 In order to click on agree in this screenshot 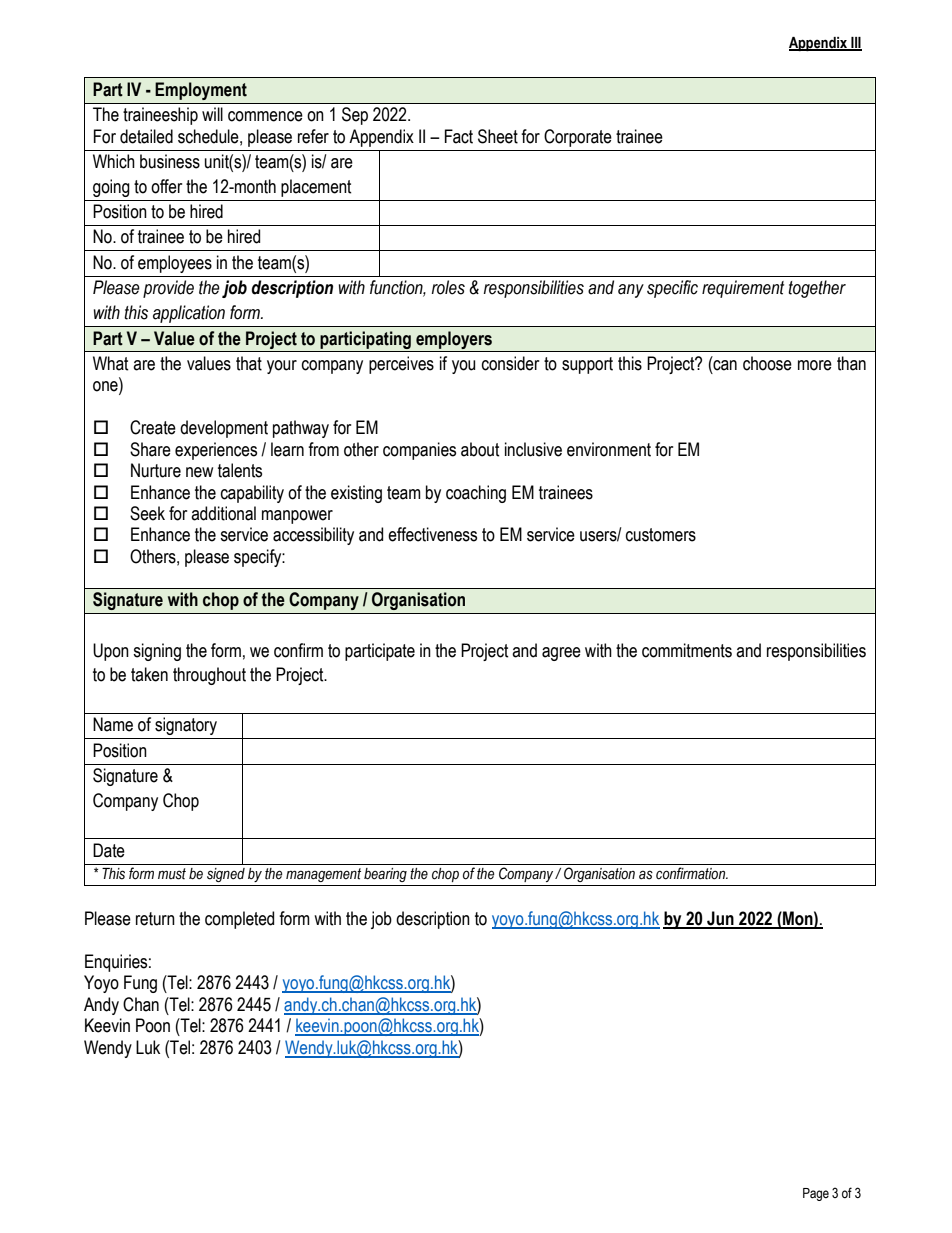, I will do `click(561, 654)`.
